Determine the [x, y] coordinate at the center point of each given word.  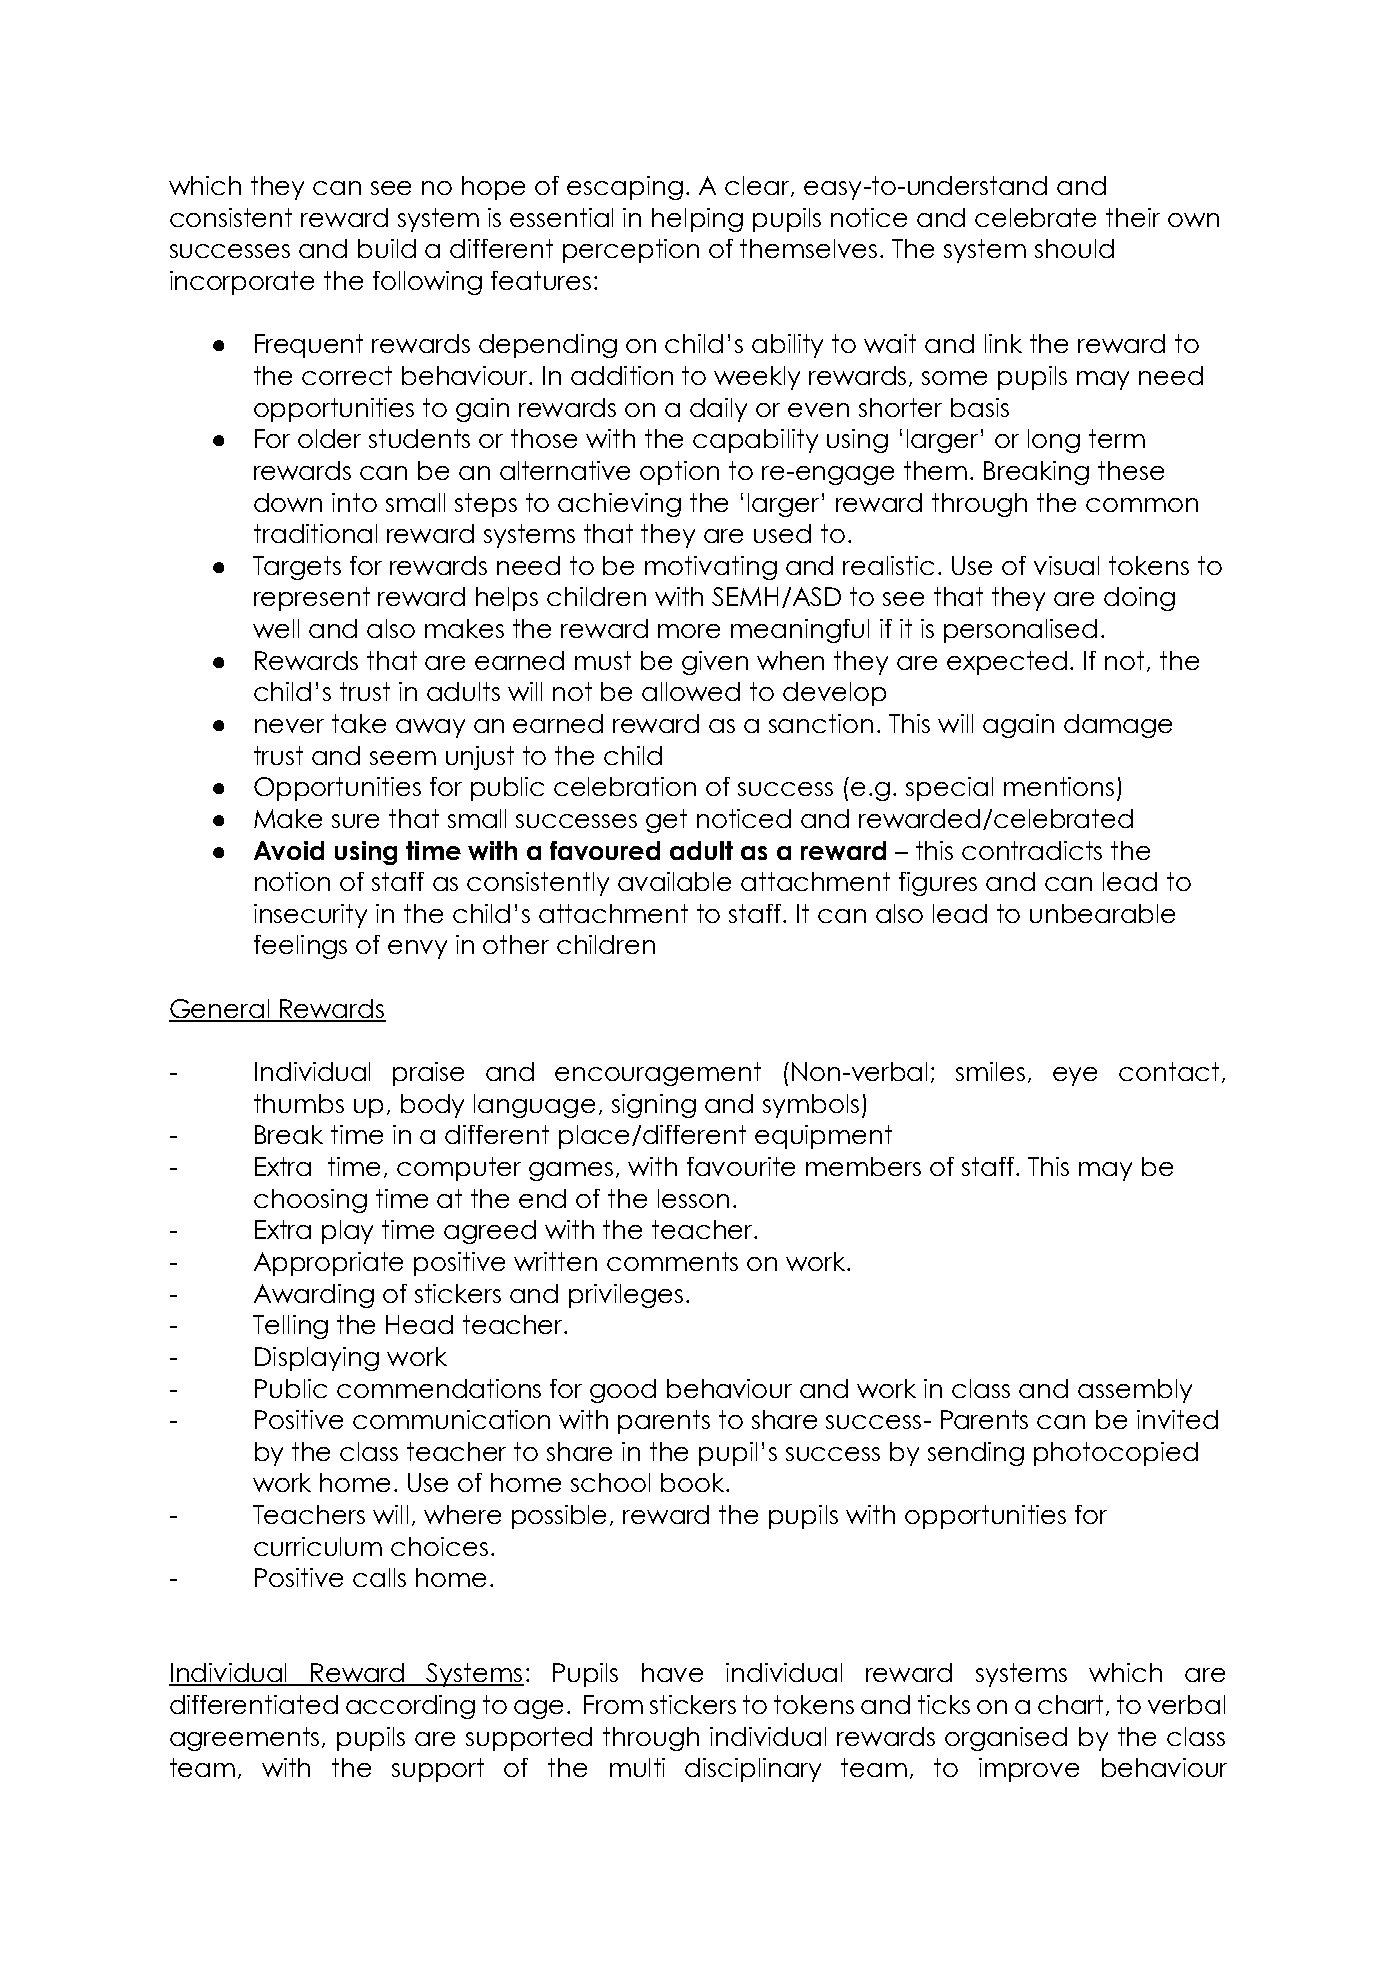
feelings [300, 947]
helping [697, 220]
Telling [290, 1327]
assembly [1135, 1391]
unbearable [1102, 913]
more [689, 631]
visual [1066, 565]
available [674, 881]
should [1074, 248]
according [410, 1707]
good [623, 1391]
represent [312, 599]
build [387, 248]
